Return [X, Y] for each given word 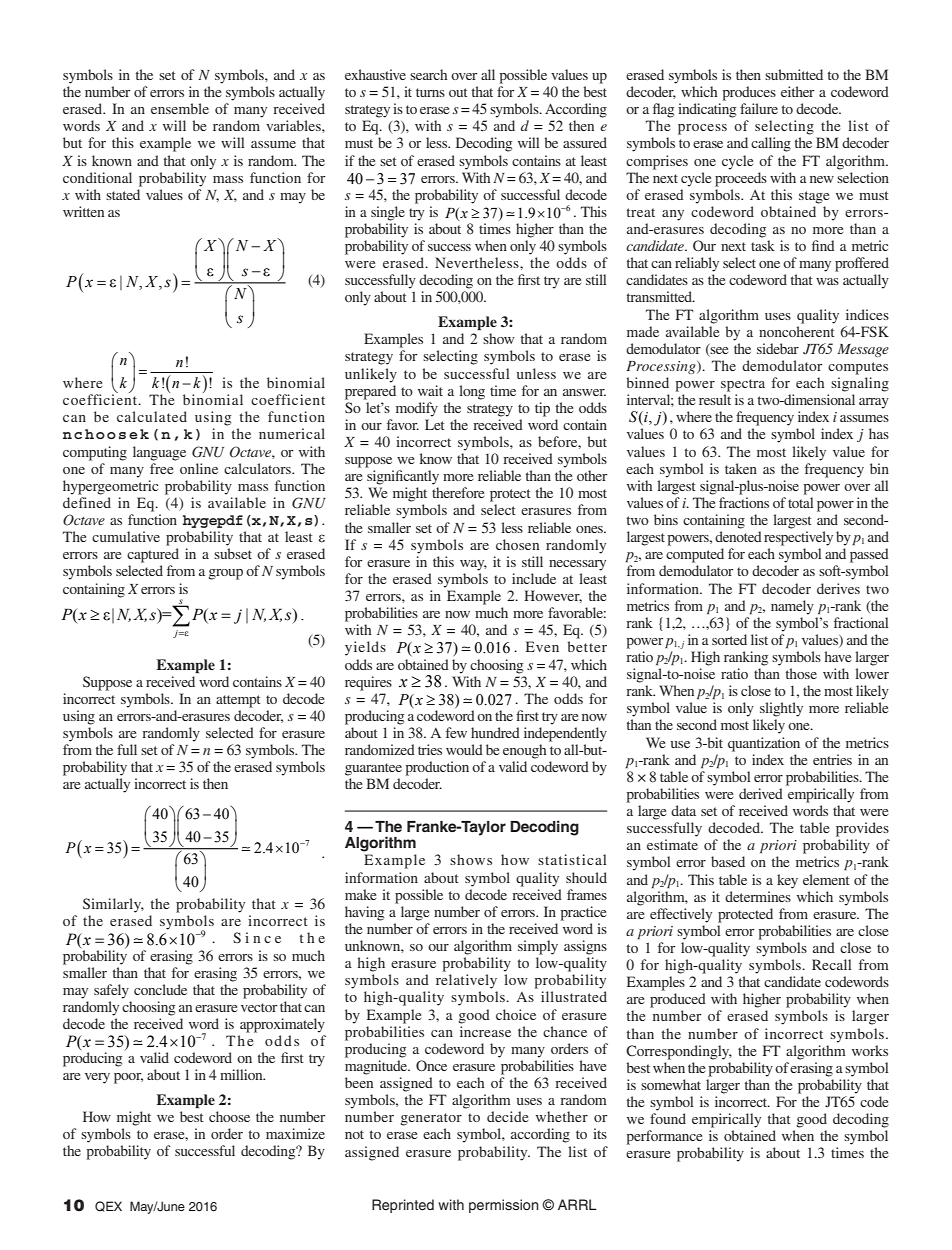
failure [759, 108]
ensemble [180, 108]
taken [741, 468]
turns [430, 92]
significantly [403, 477]
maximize [295, 1133]
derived [761, 793]
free [161, 468]
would [464, 749]
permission [504, 1206]
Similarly [113, 905]
